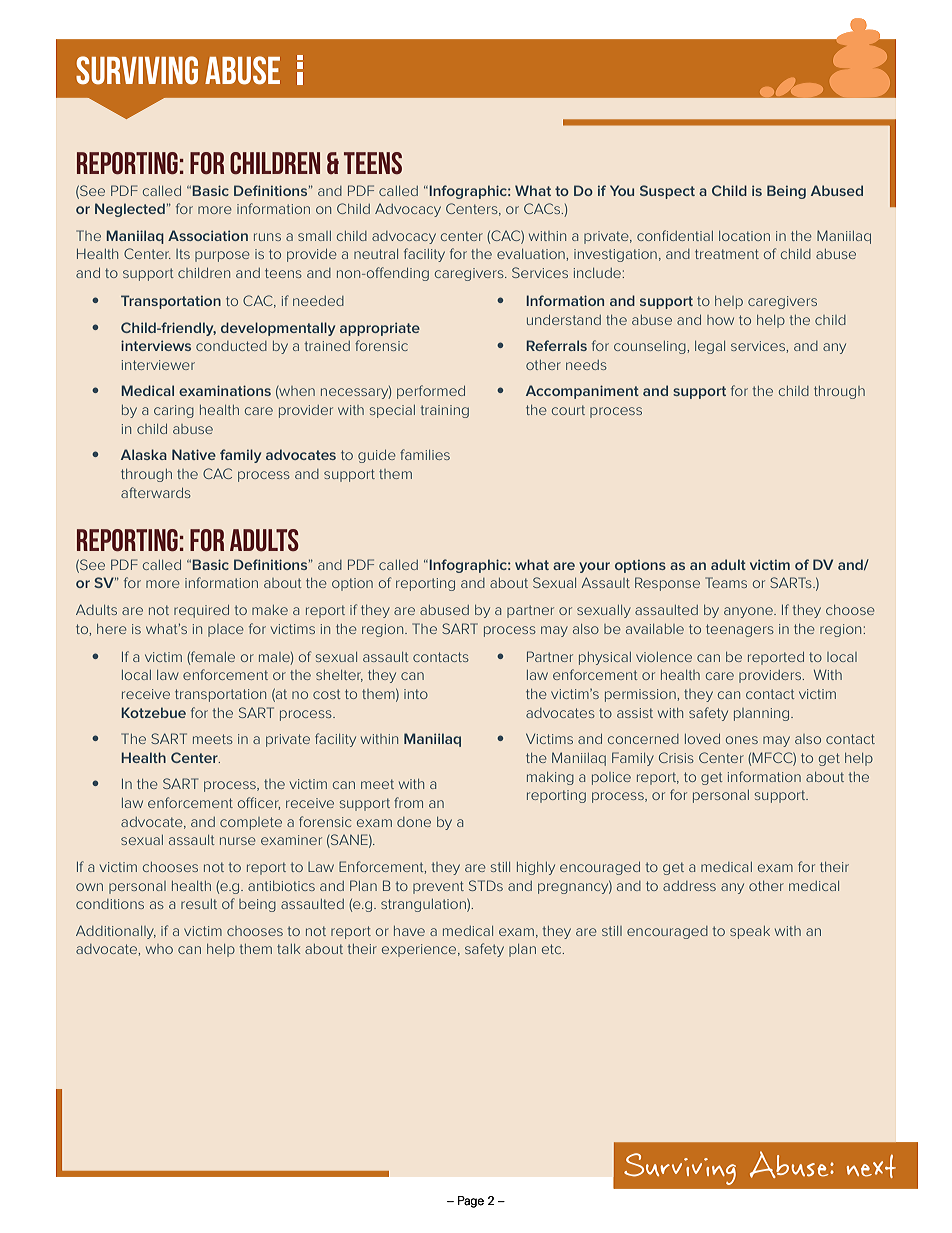 The image size is (952, 1233). Describe the element at coordinates (376, 254) in the page. I see `neutral` at that location.
